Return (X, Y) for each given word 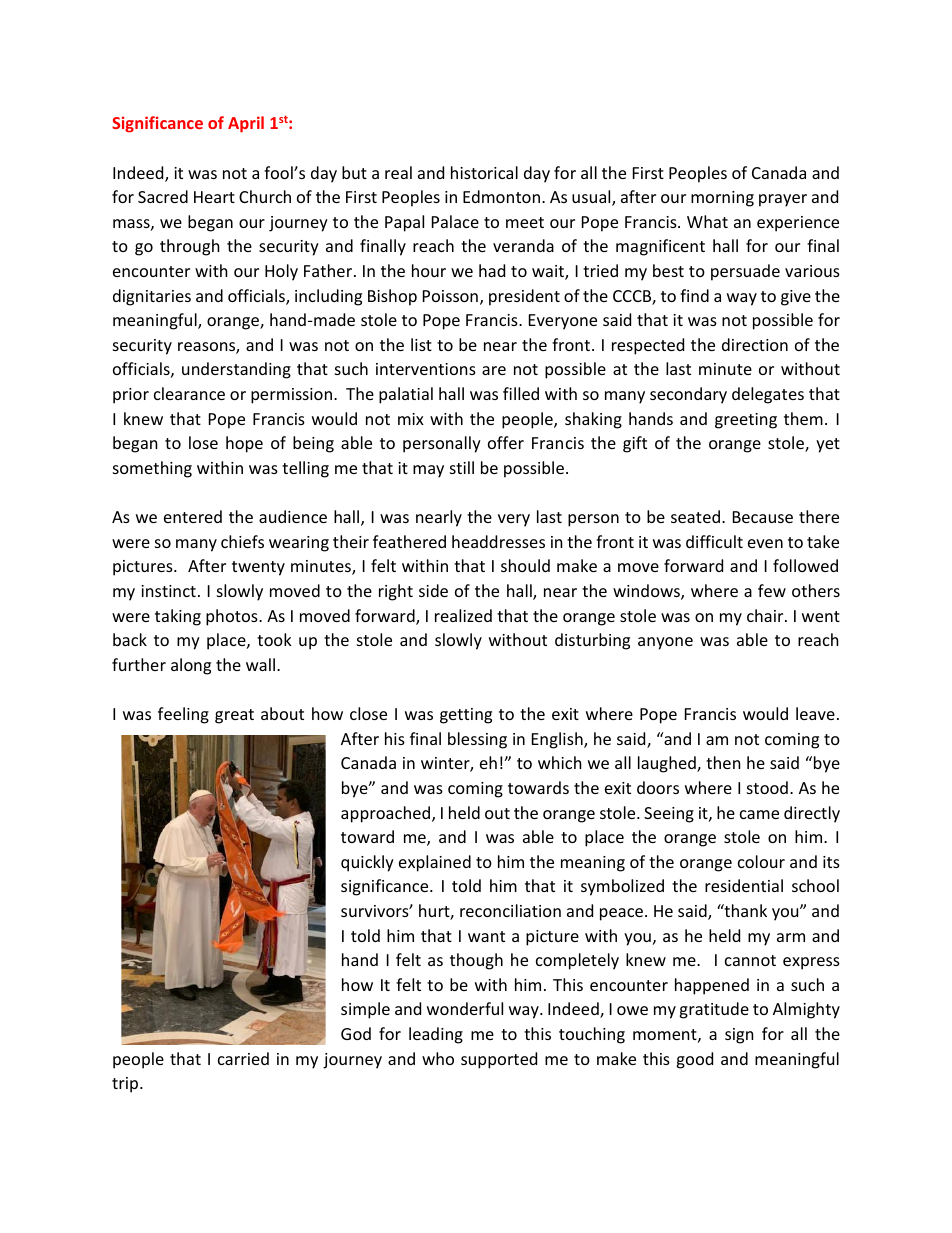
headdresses (498, 541)
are (494, 370)
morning (722, 199)
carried (243, 1058)
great (234, 716)
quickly (367, 863)
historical (484, 172)
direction (755, 344)
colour (761, 861)
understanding (236, 370)
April (246, 124)
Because (763, 517)
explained (435, 863)
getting (466, 716)
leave (815, 713)
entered (193, 516)
